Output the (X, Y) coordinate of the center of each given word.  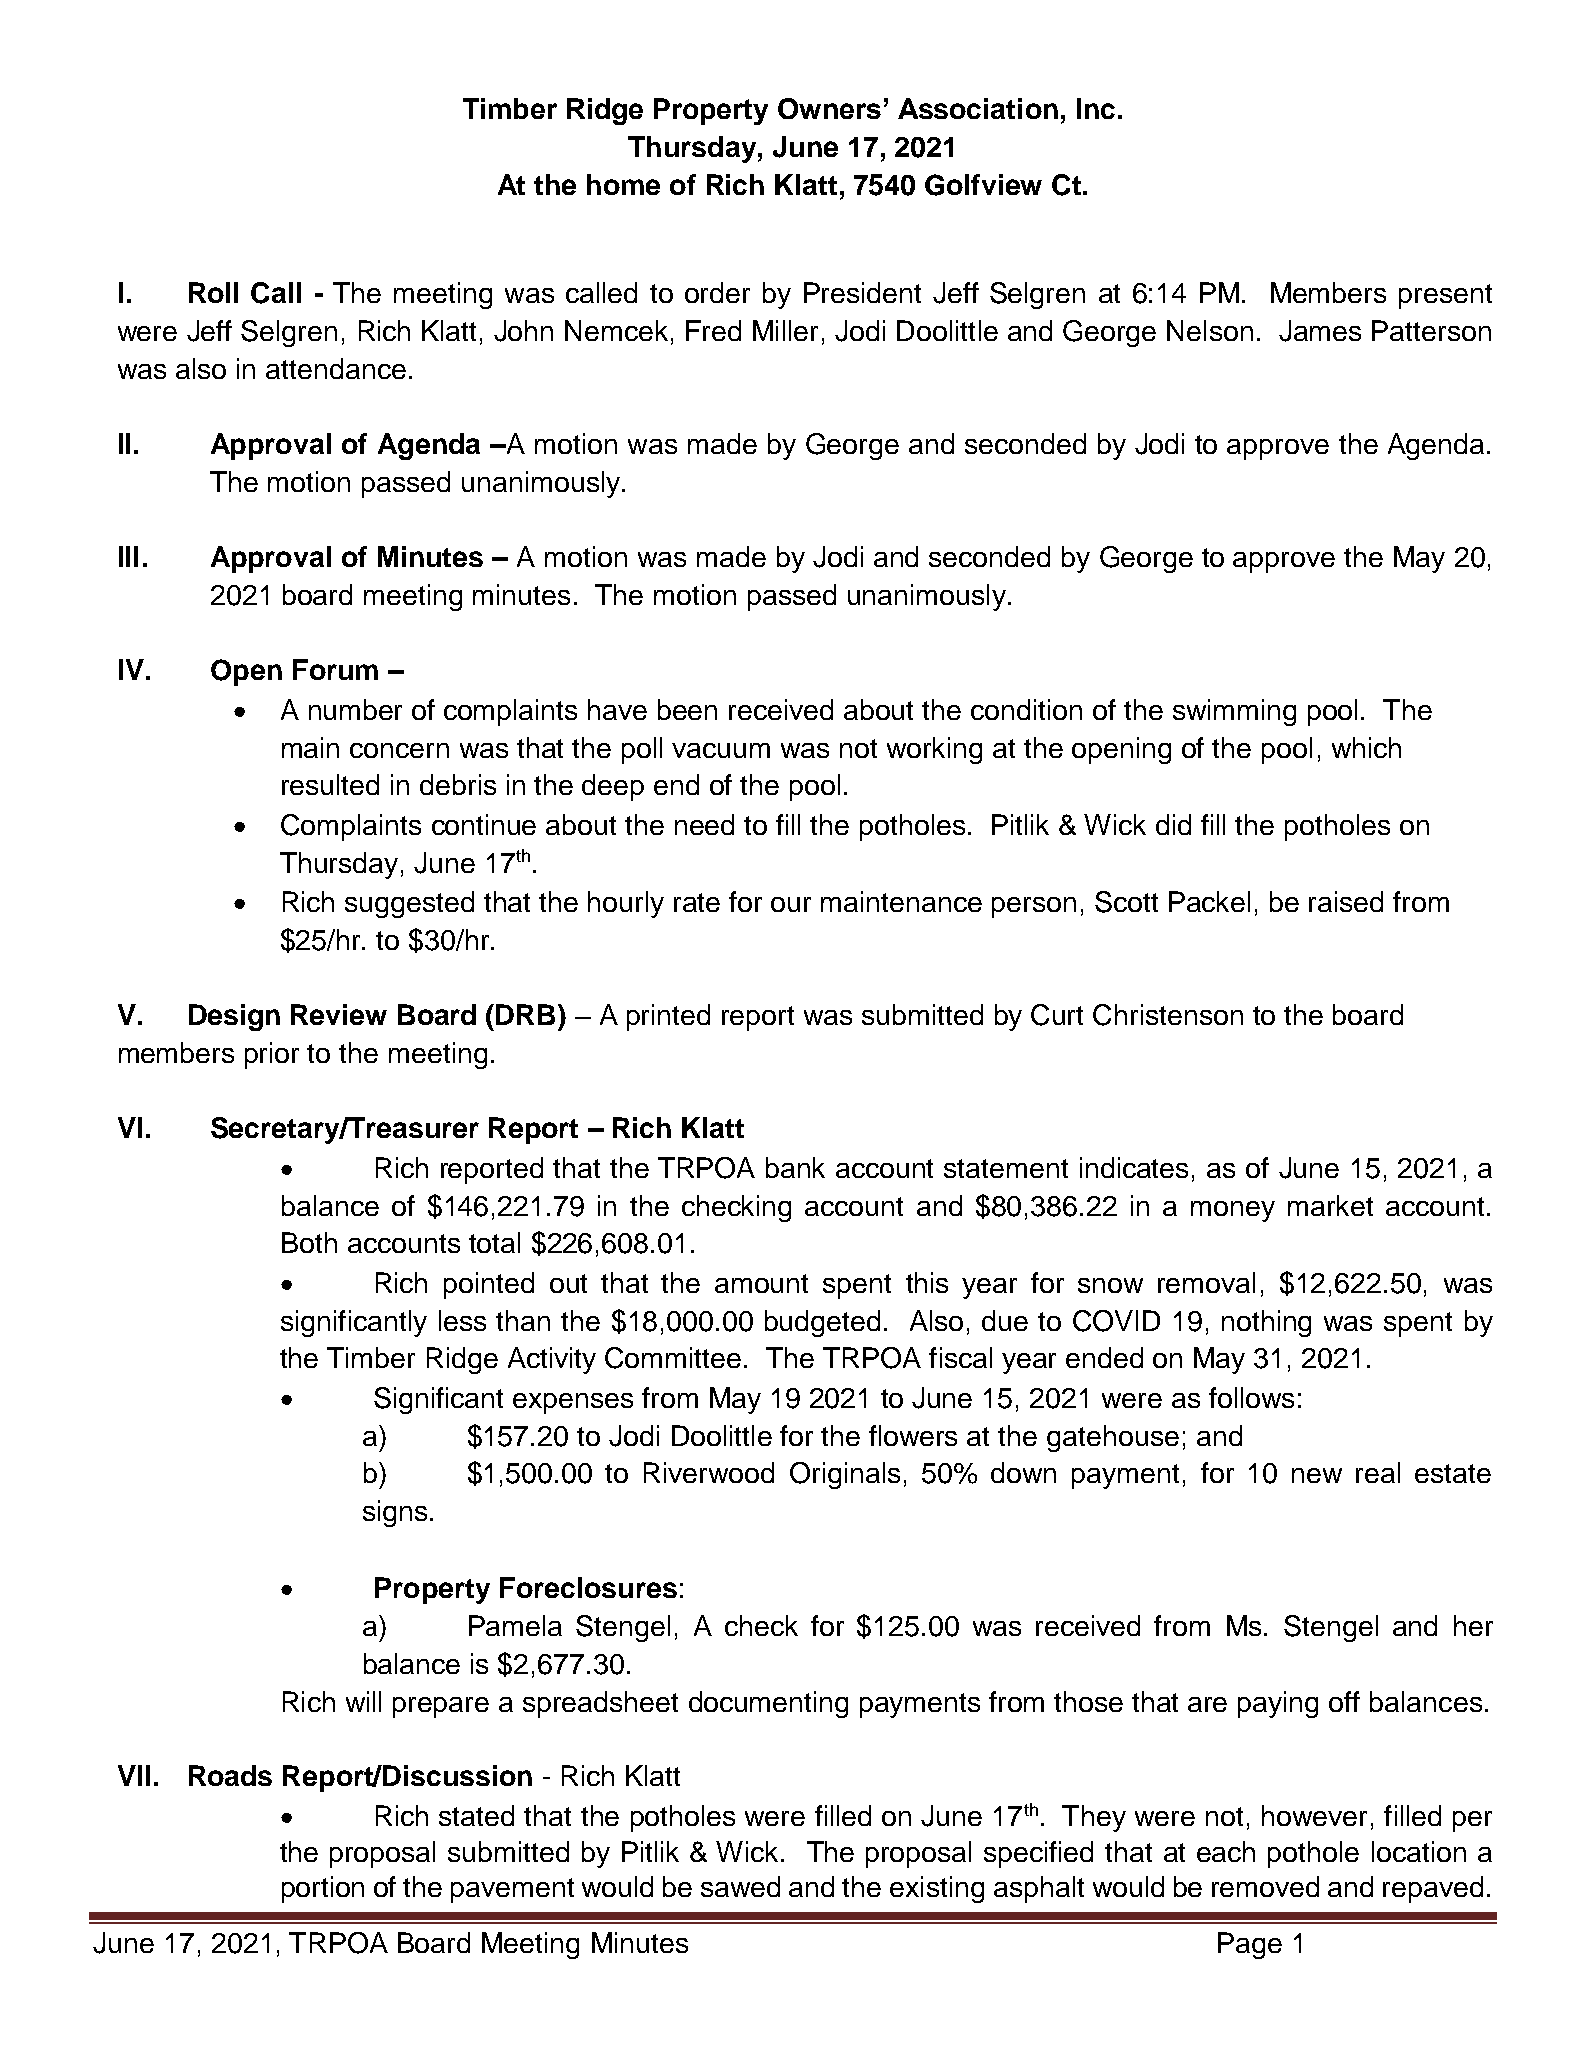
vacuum (721, 750)
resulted (330, 784)
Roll (213, 292)
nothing (1266, 1323)
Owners (829, 108)
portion (323, 1889)
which (1366, 747)
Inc (1096, 108)
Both (309, 1242)
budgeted (822, 1323)
